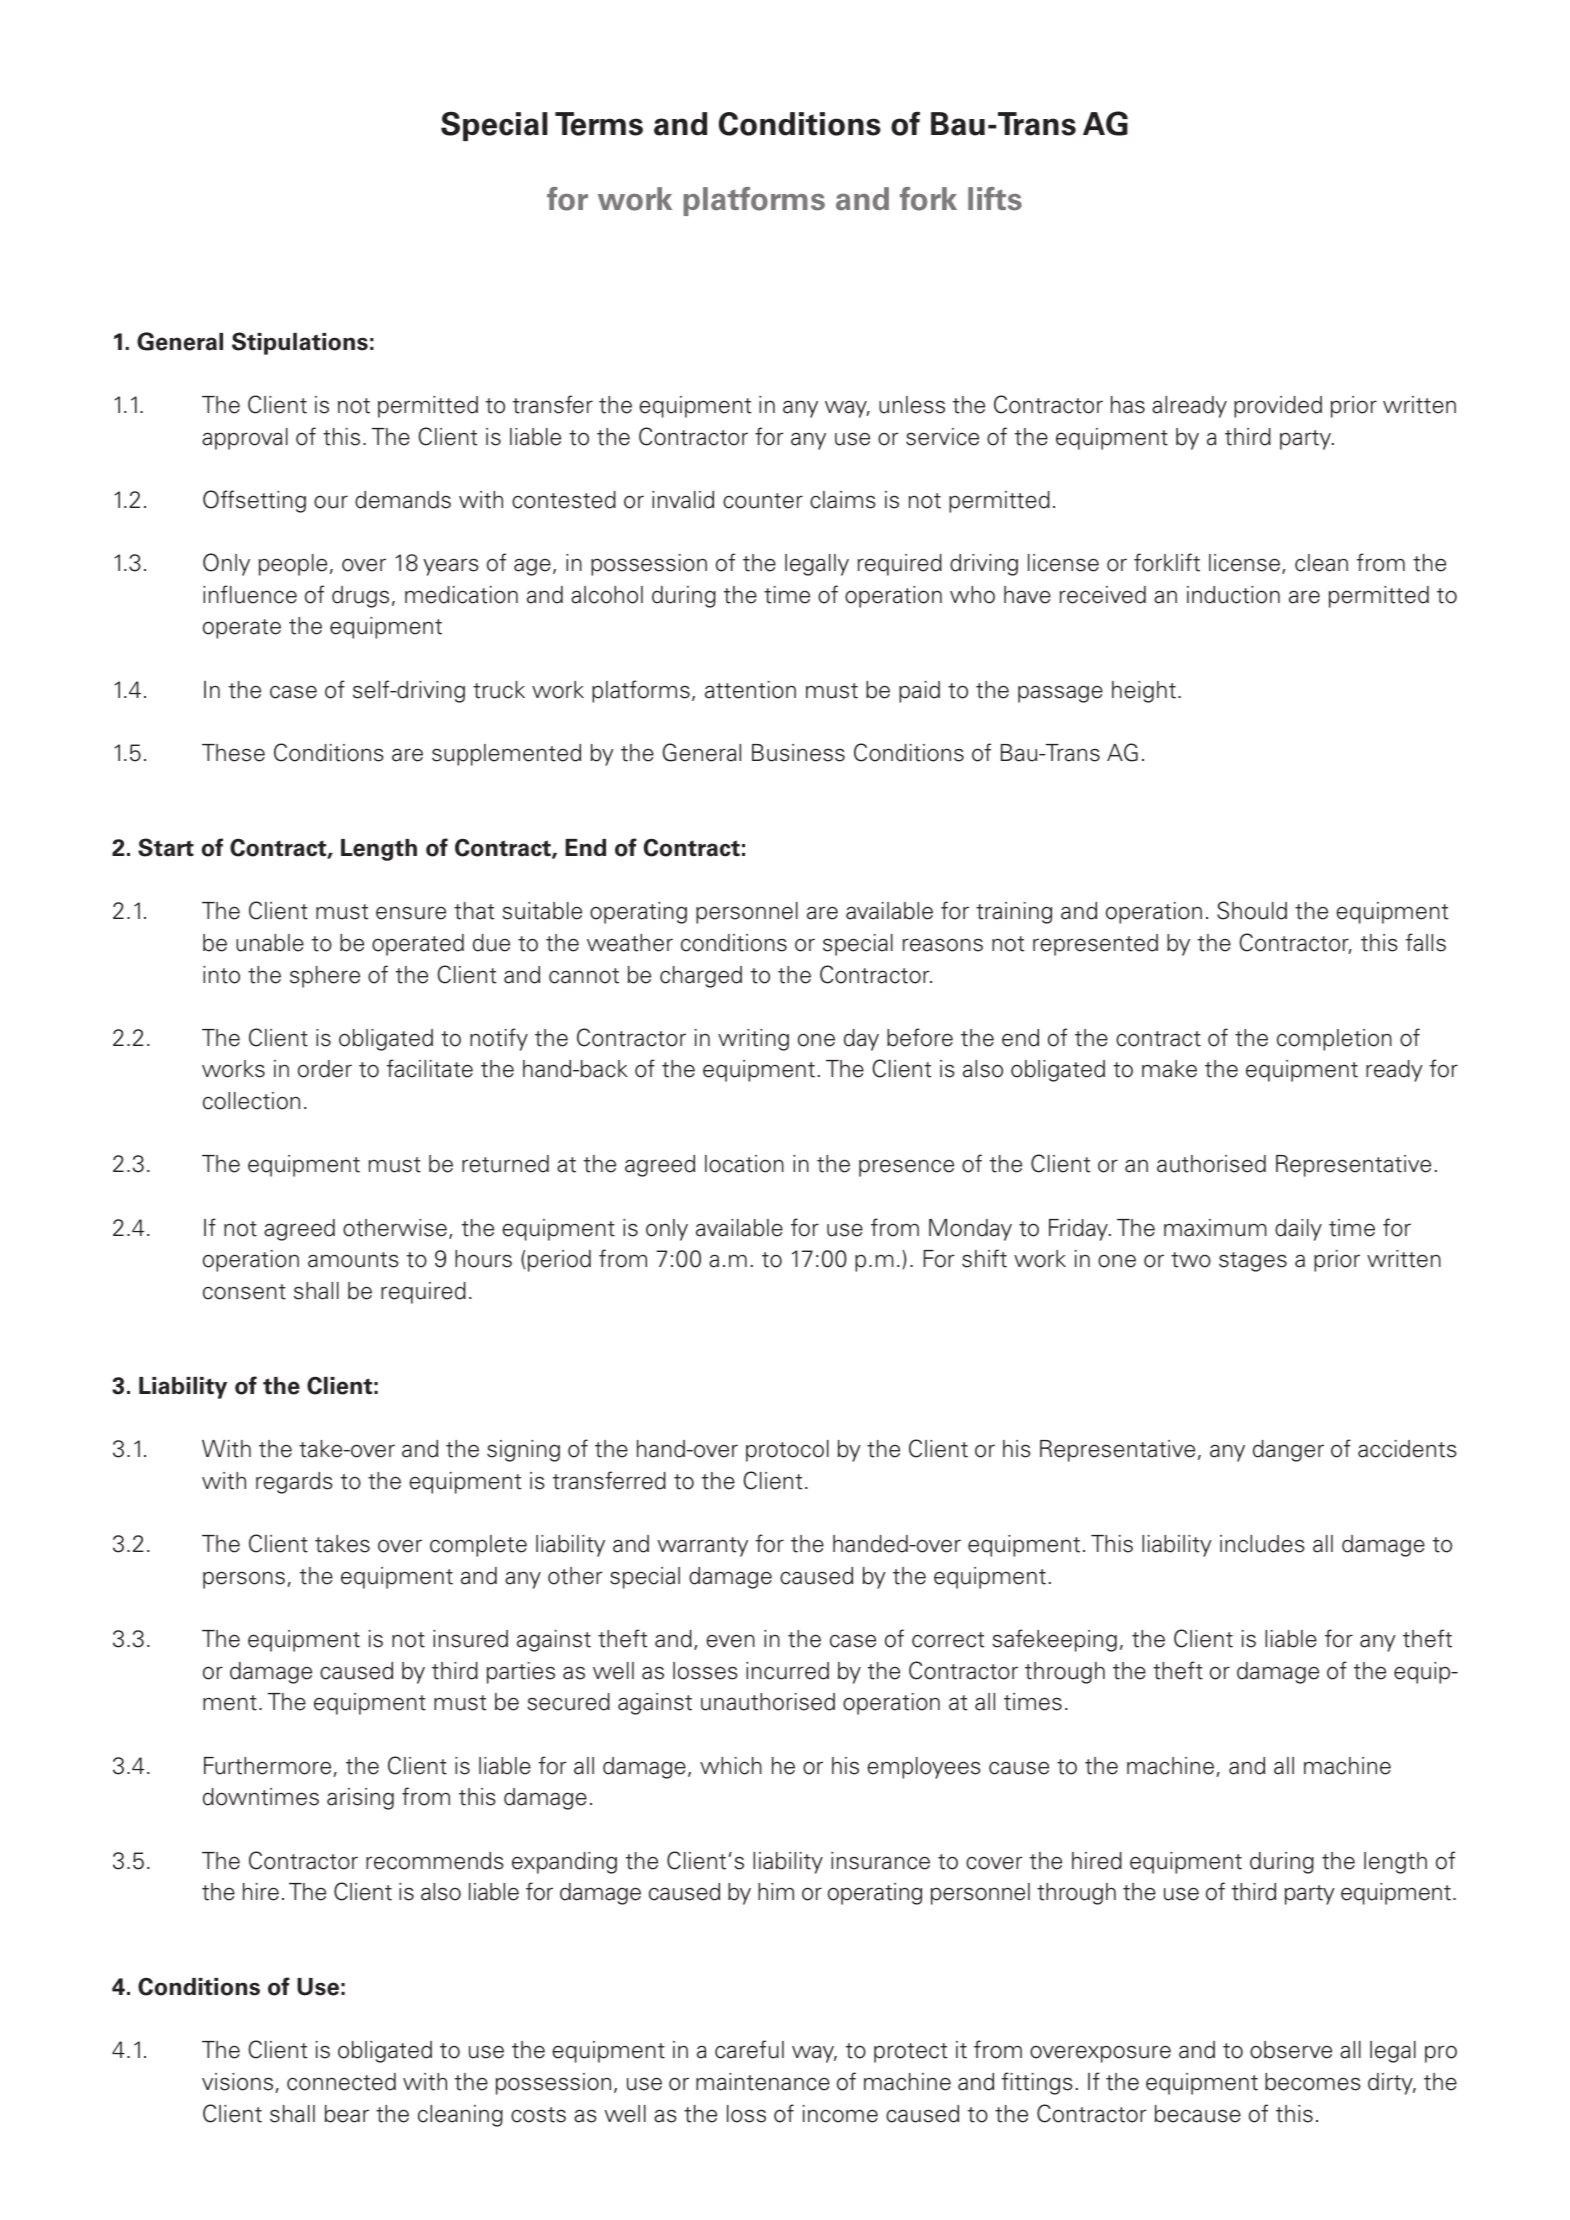 Image resolution: width=1570 pixels, height=2220 pixels. What do you see at coordinates (1278, 407) in the screenshot?
I see `provided` at bounding box center [1278, 407].
